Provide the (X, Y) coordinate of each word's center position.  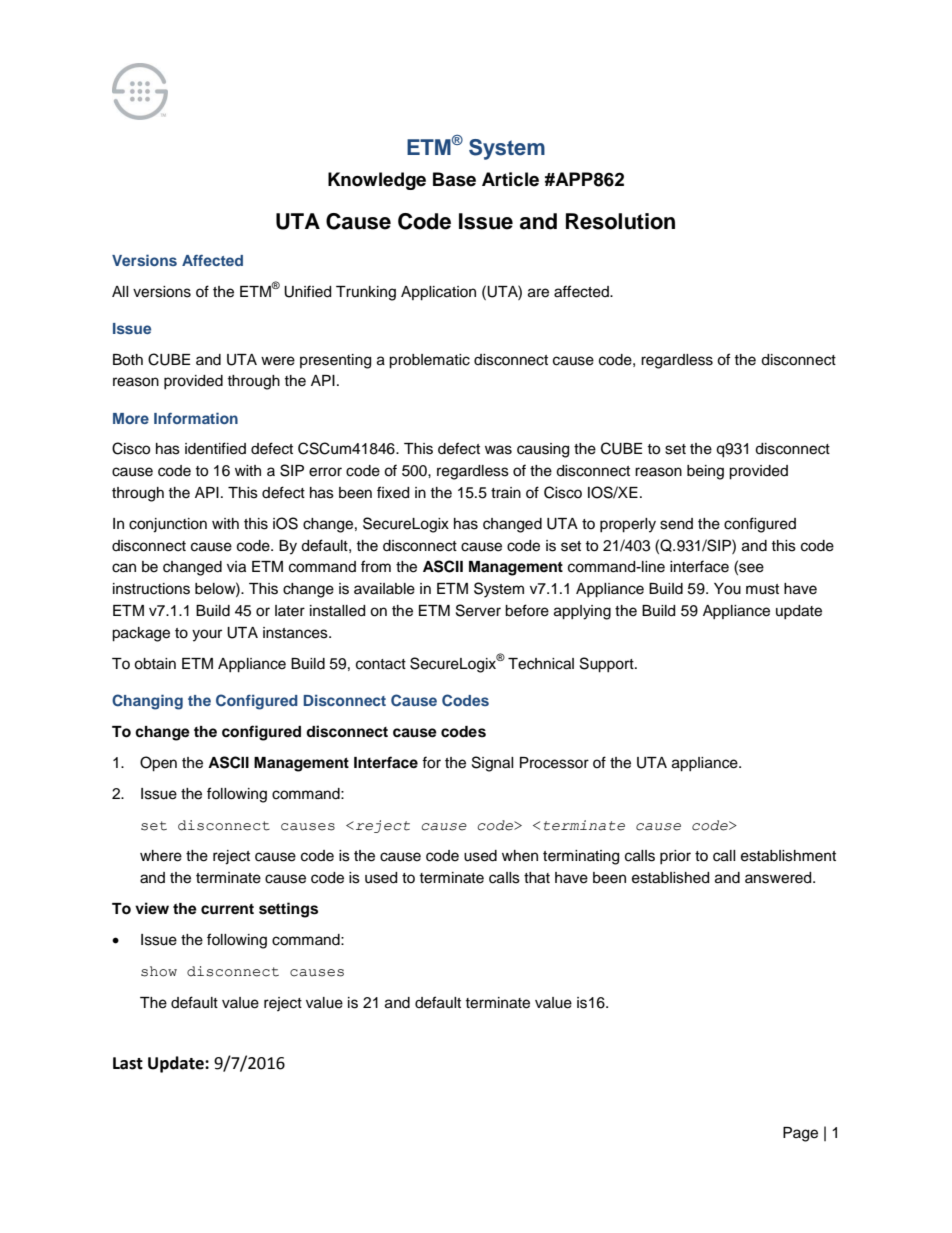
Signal (493, 764)
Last (128, 1063)
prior (675, 857)
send (676, 524)
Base (454, 179)
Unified (307, 291)
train (506, 492)
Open (158, 764)
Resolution (620, 221)
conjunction (168, 525)
